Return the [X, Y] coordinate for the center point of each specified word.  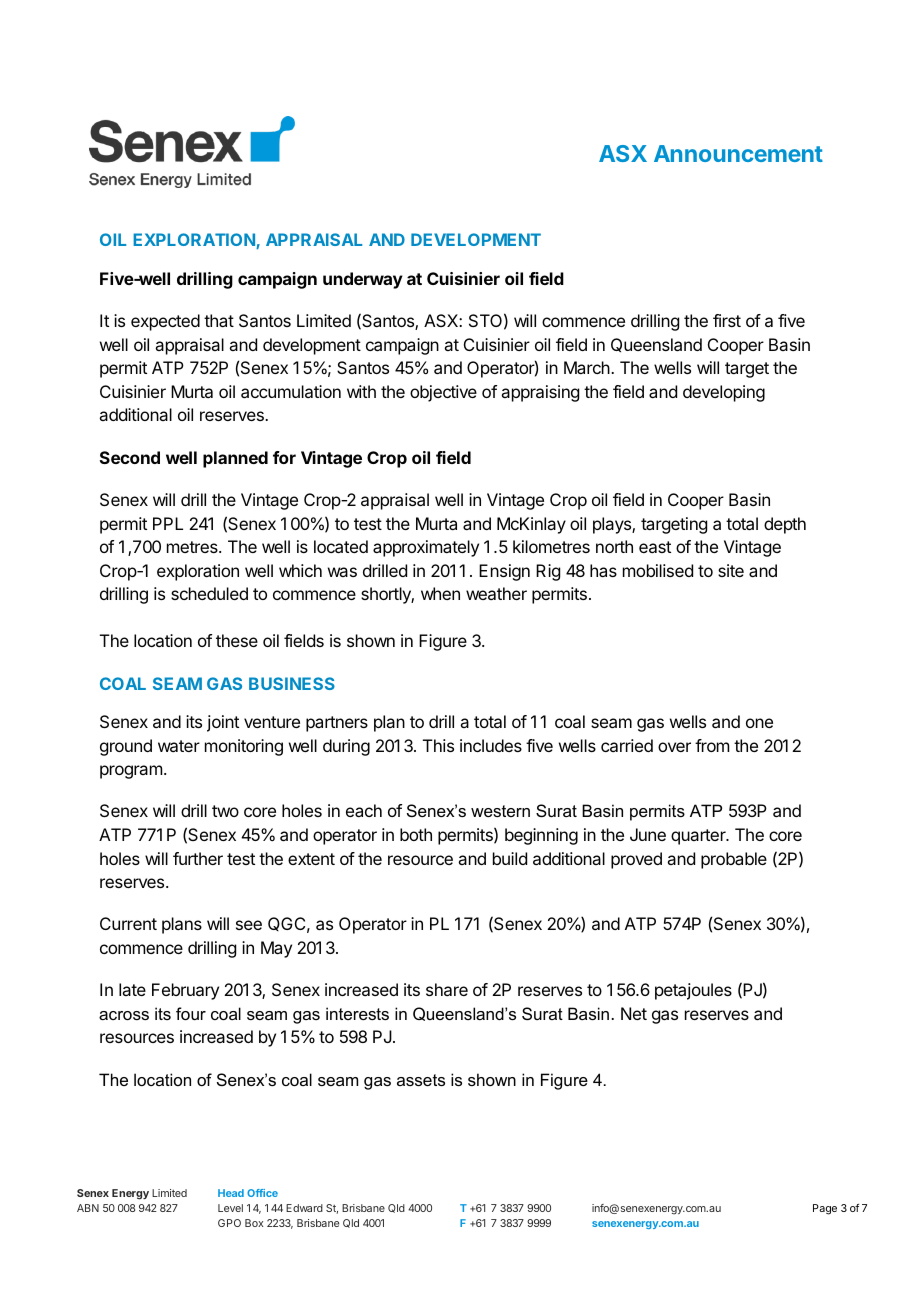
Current [128, 923]
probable [734, 860]
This [438, 745]
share [447, 989]
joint [223, 723]
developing [724, 393]
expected [165, 322]
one [759, 723]
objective [443, 393]
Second [130, 457]
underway [363, 280]
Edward [304, 1208]
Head [231, 1193]
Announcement [738, 153]
